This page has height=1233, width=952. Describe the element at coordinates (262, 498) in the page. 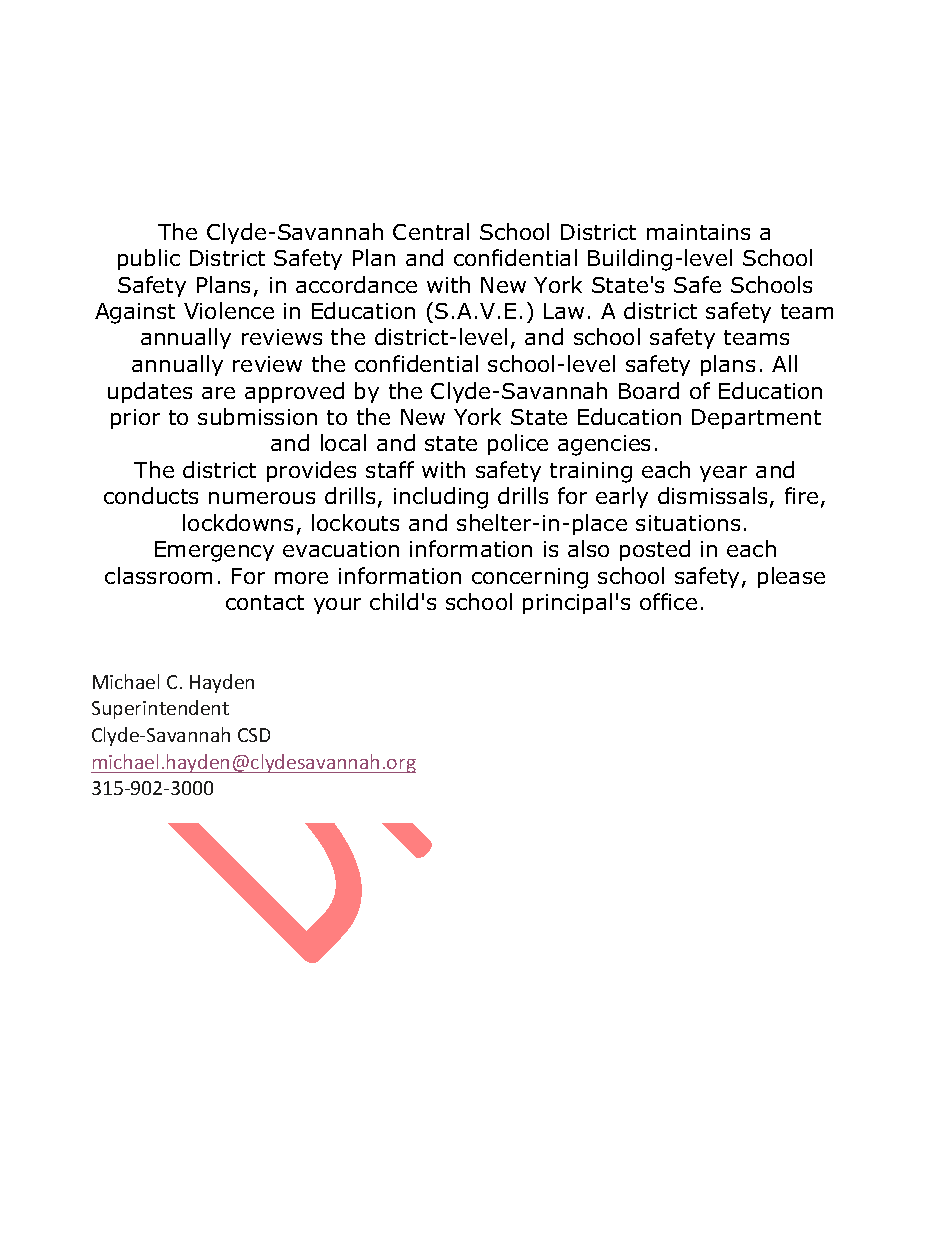

I see `numerous` at that location.
